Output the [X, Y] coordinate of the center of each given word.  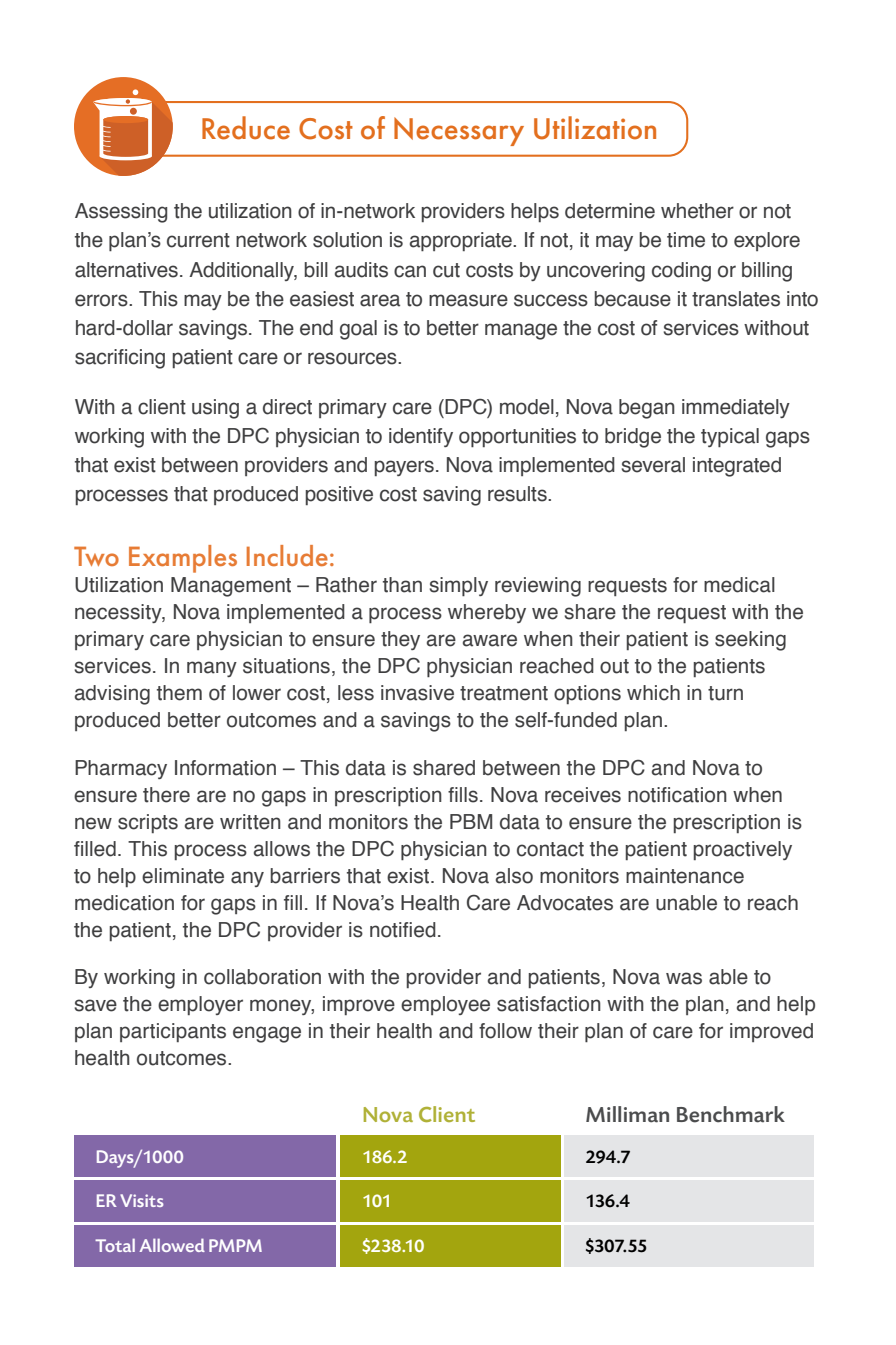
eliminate [183, 876]
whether [697, 211]
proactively [743, 850]
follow [505, 1031]
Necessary [459, 131]
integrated [737, 467]
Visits [141, 1200]
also [514, 876]
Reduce [246, 128]
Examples [183, 559]
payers [404, 468]
